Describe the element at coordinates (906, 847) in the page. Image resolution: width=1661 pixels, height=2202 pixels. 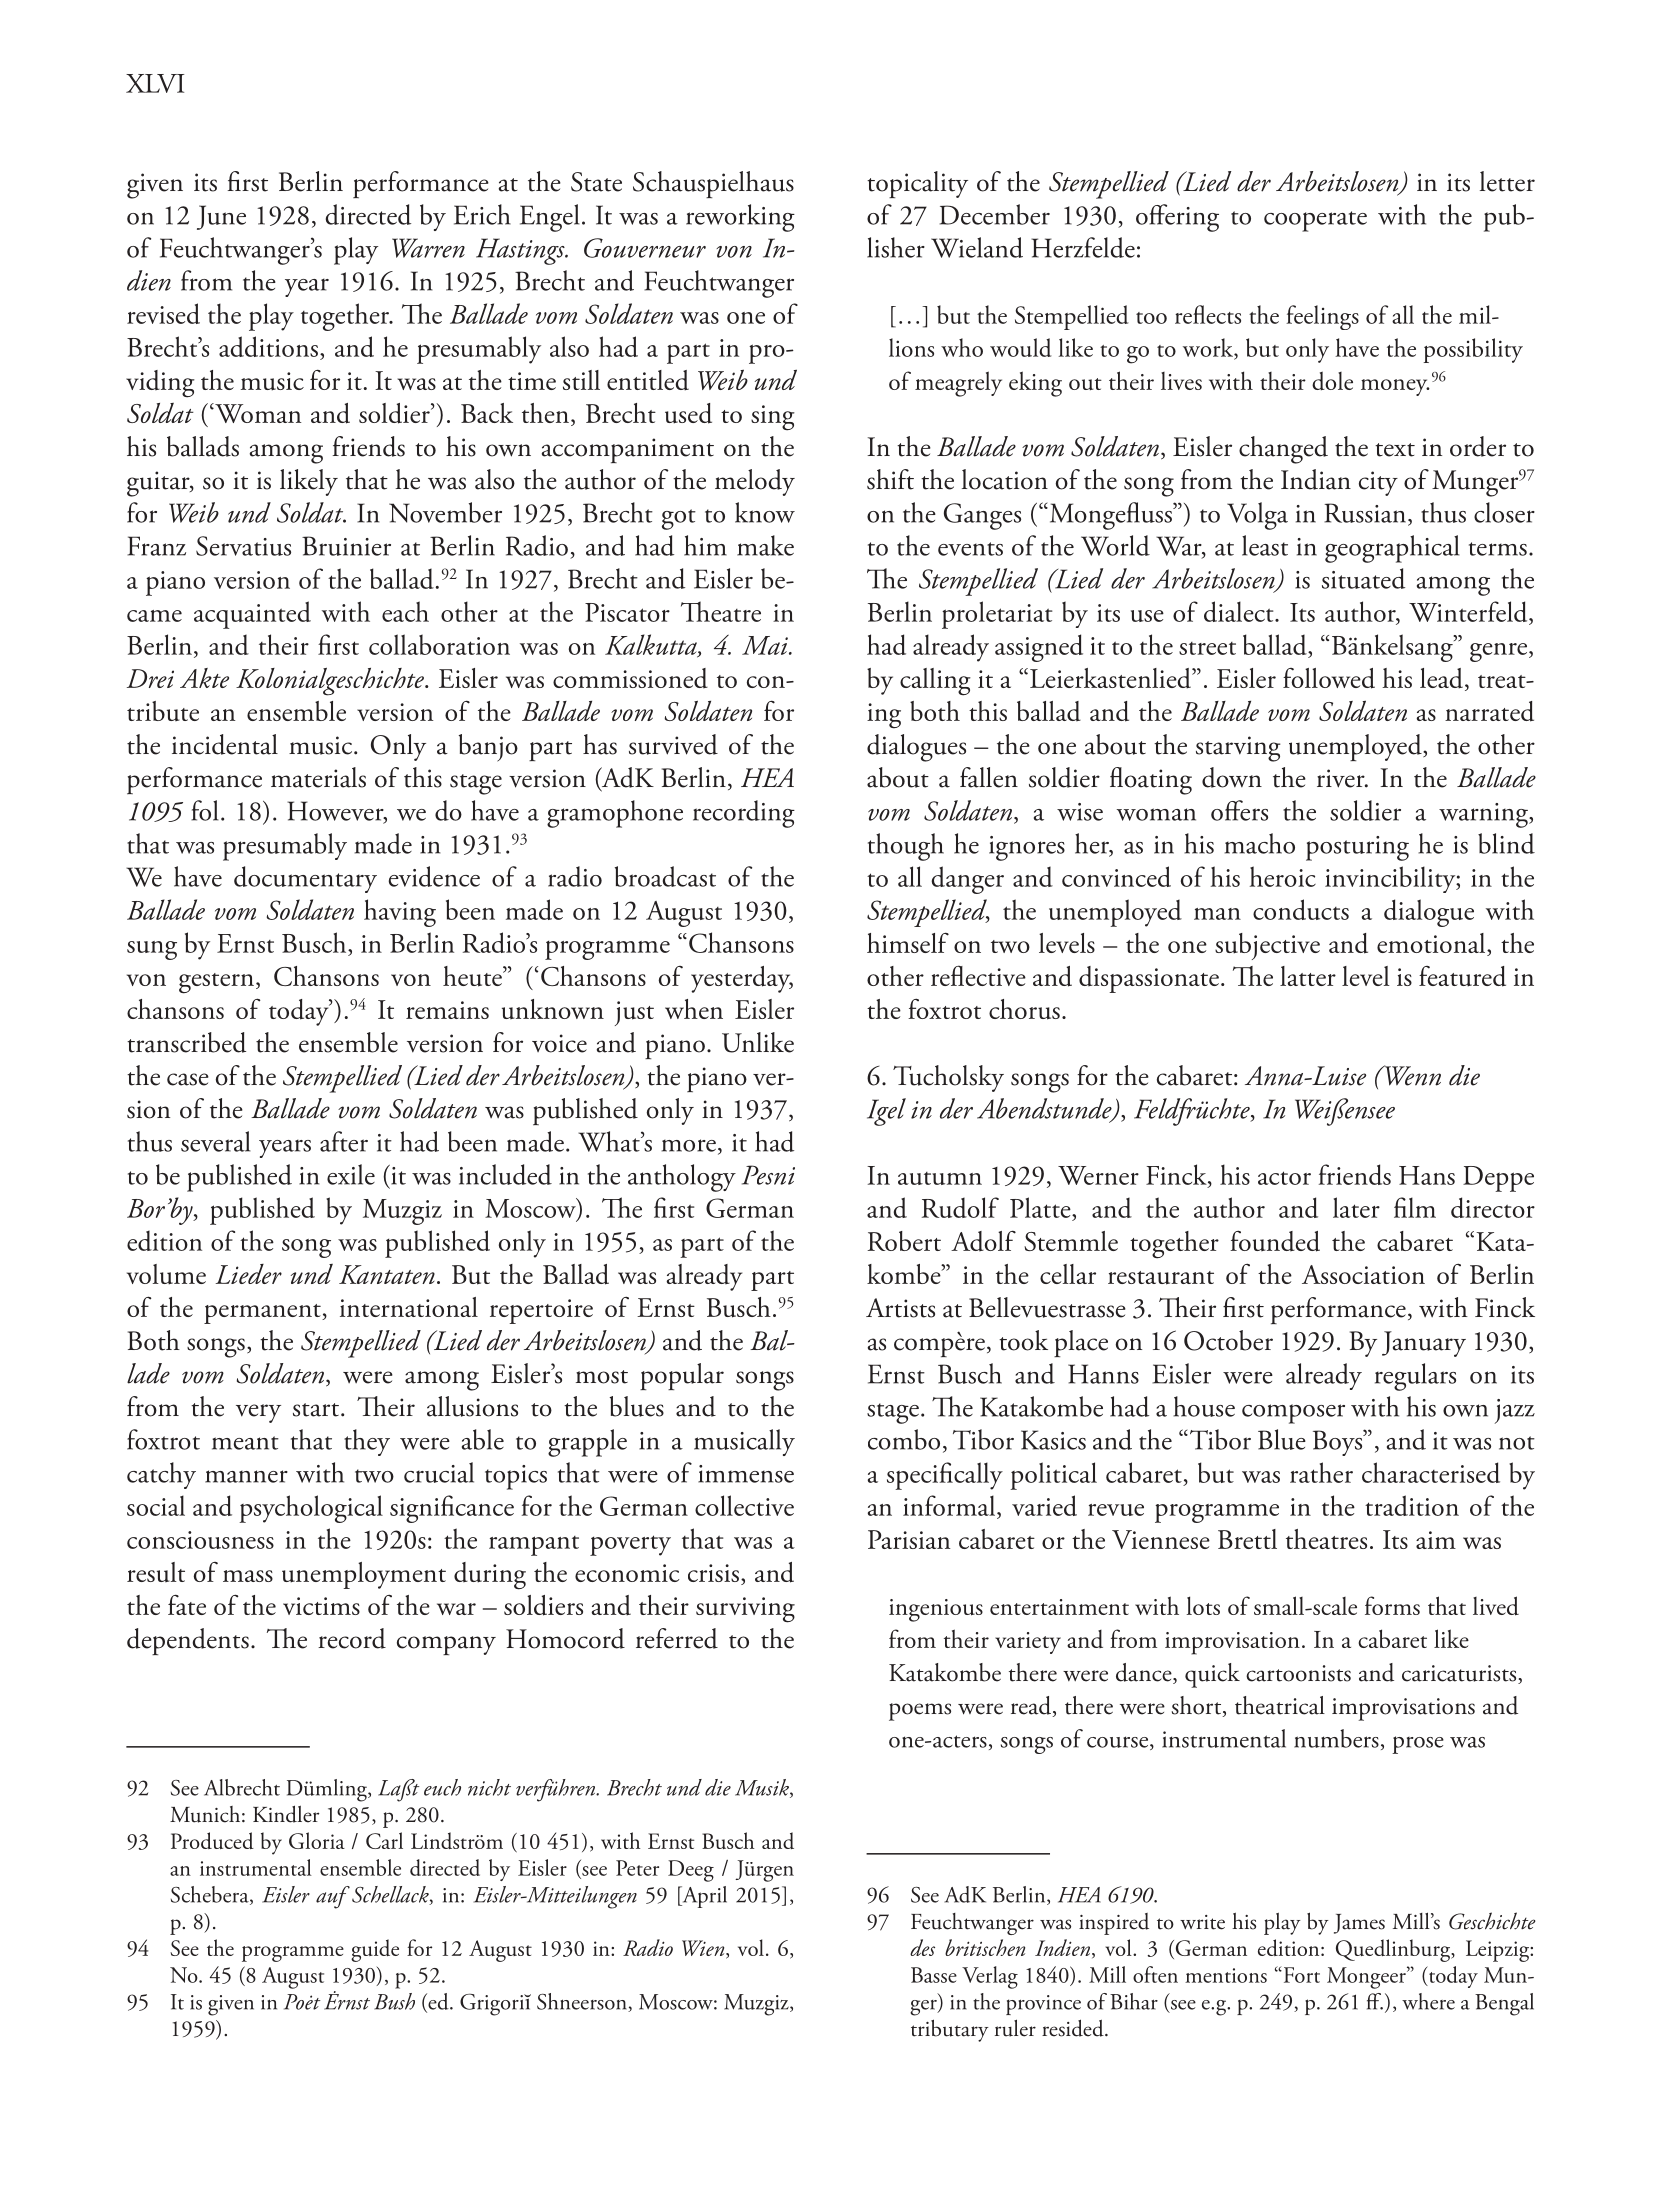
I see `though` at that location.
